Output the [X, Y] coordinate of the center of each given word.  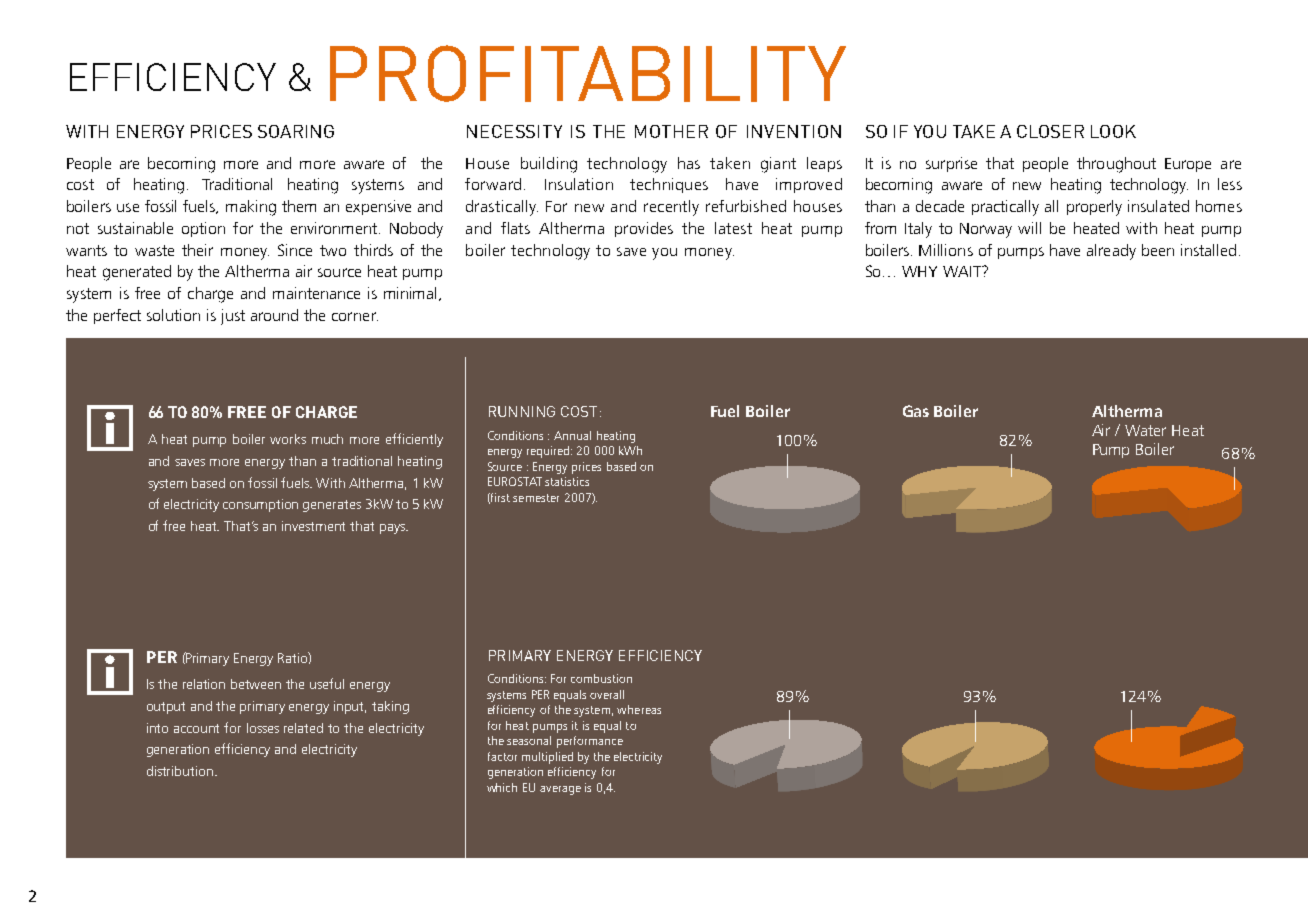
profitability [588, 73]
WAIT [963, 271]
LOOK [1113, 131]
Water [1145, 430]
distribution [180, 771]
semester [536, 498]
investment [313, 526]
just [233, 317]
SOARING [296, 131]
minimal [412, 294]
